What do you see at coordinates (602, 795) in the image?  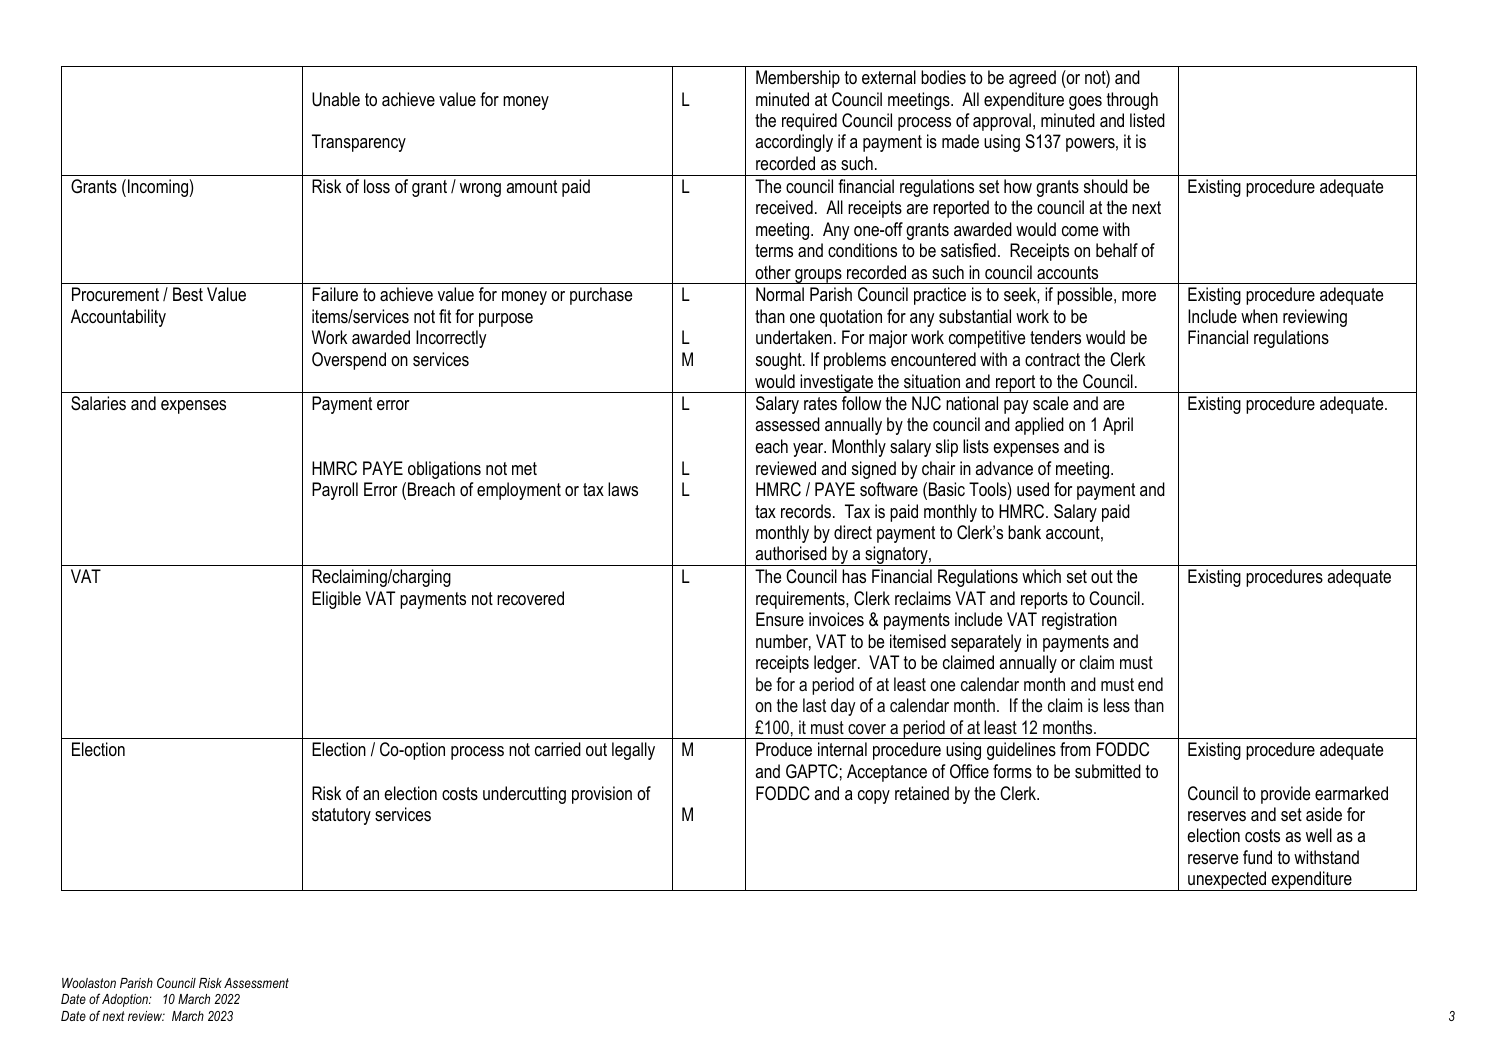 I see `provision` at bounding box center [602, 795].
